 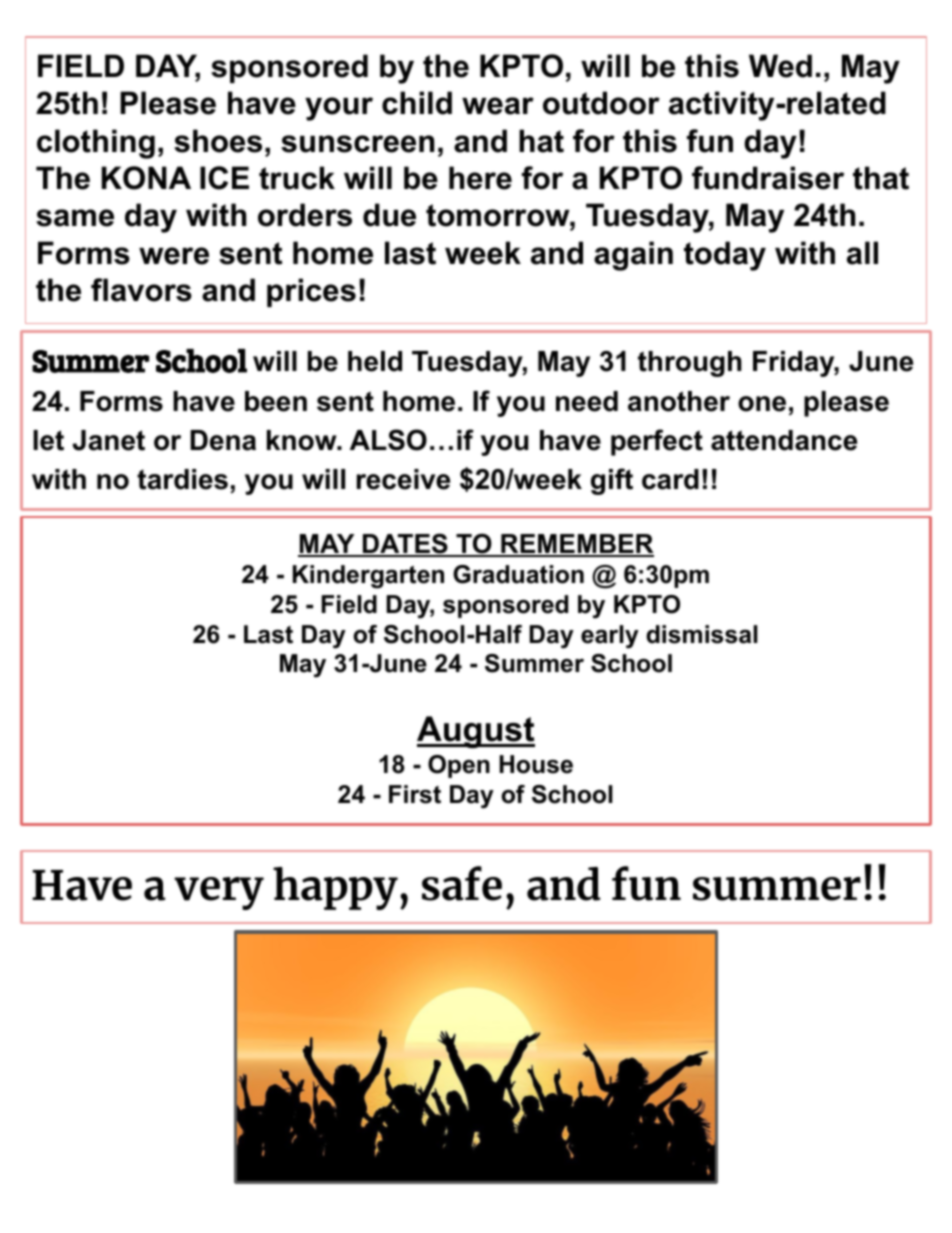 I want to click on held, so click(x=375, y=361).
